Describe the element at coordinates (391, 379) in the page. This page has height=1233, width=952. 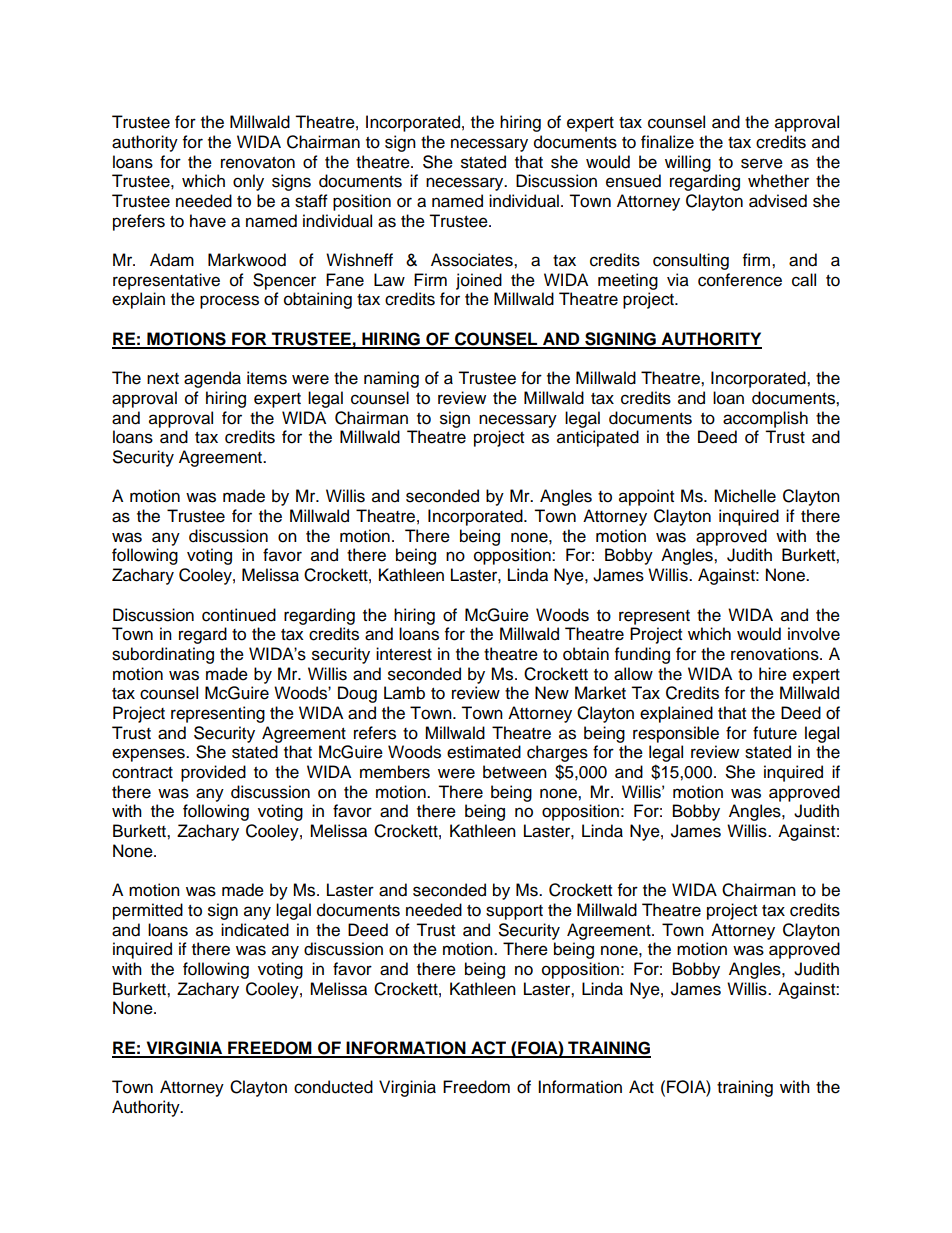
I see `naming` at that location.
